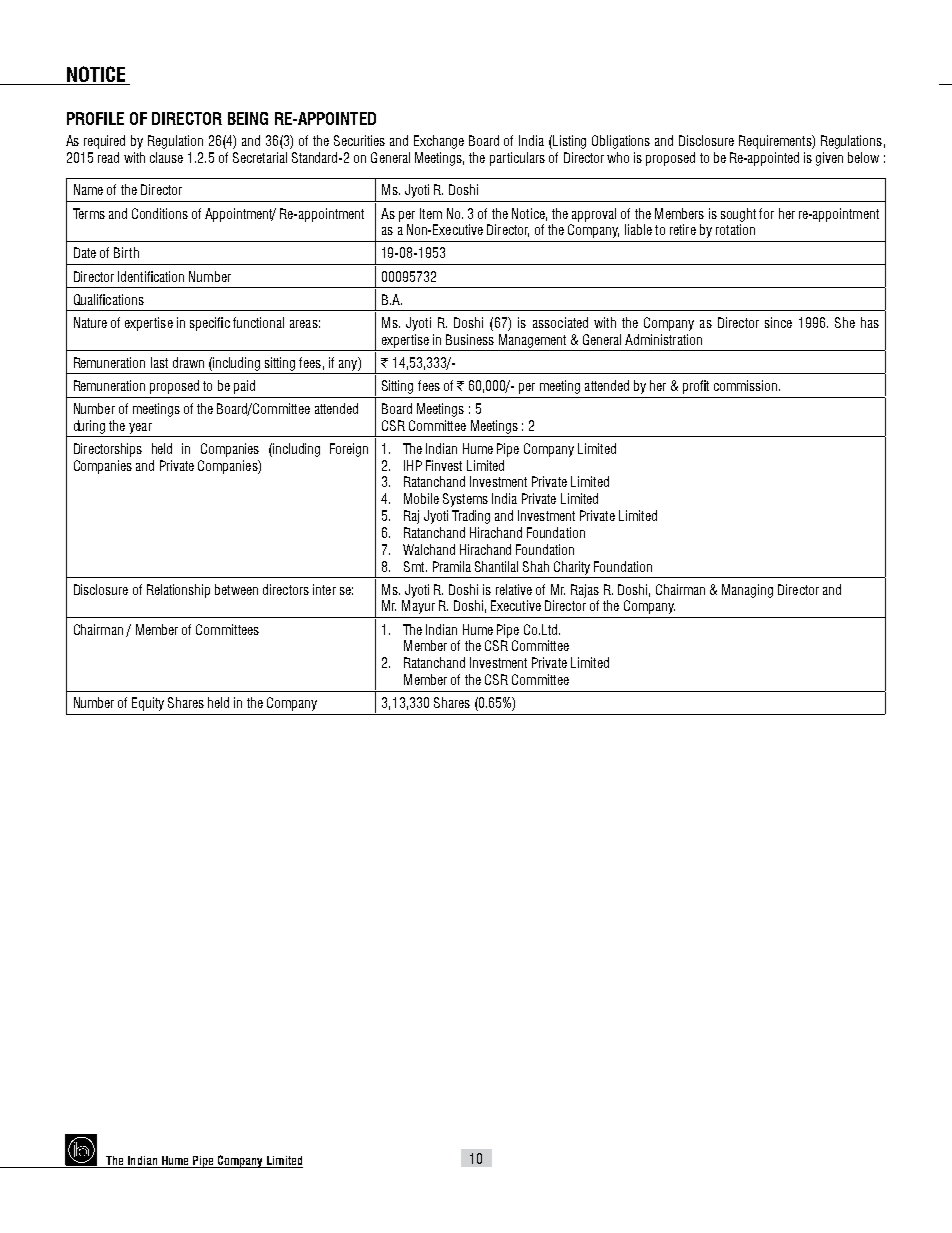  I want to click on since, so click(778, 322).
